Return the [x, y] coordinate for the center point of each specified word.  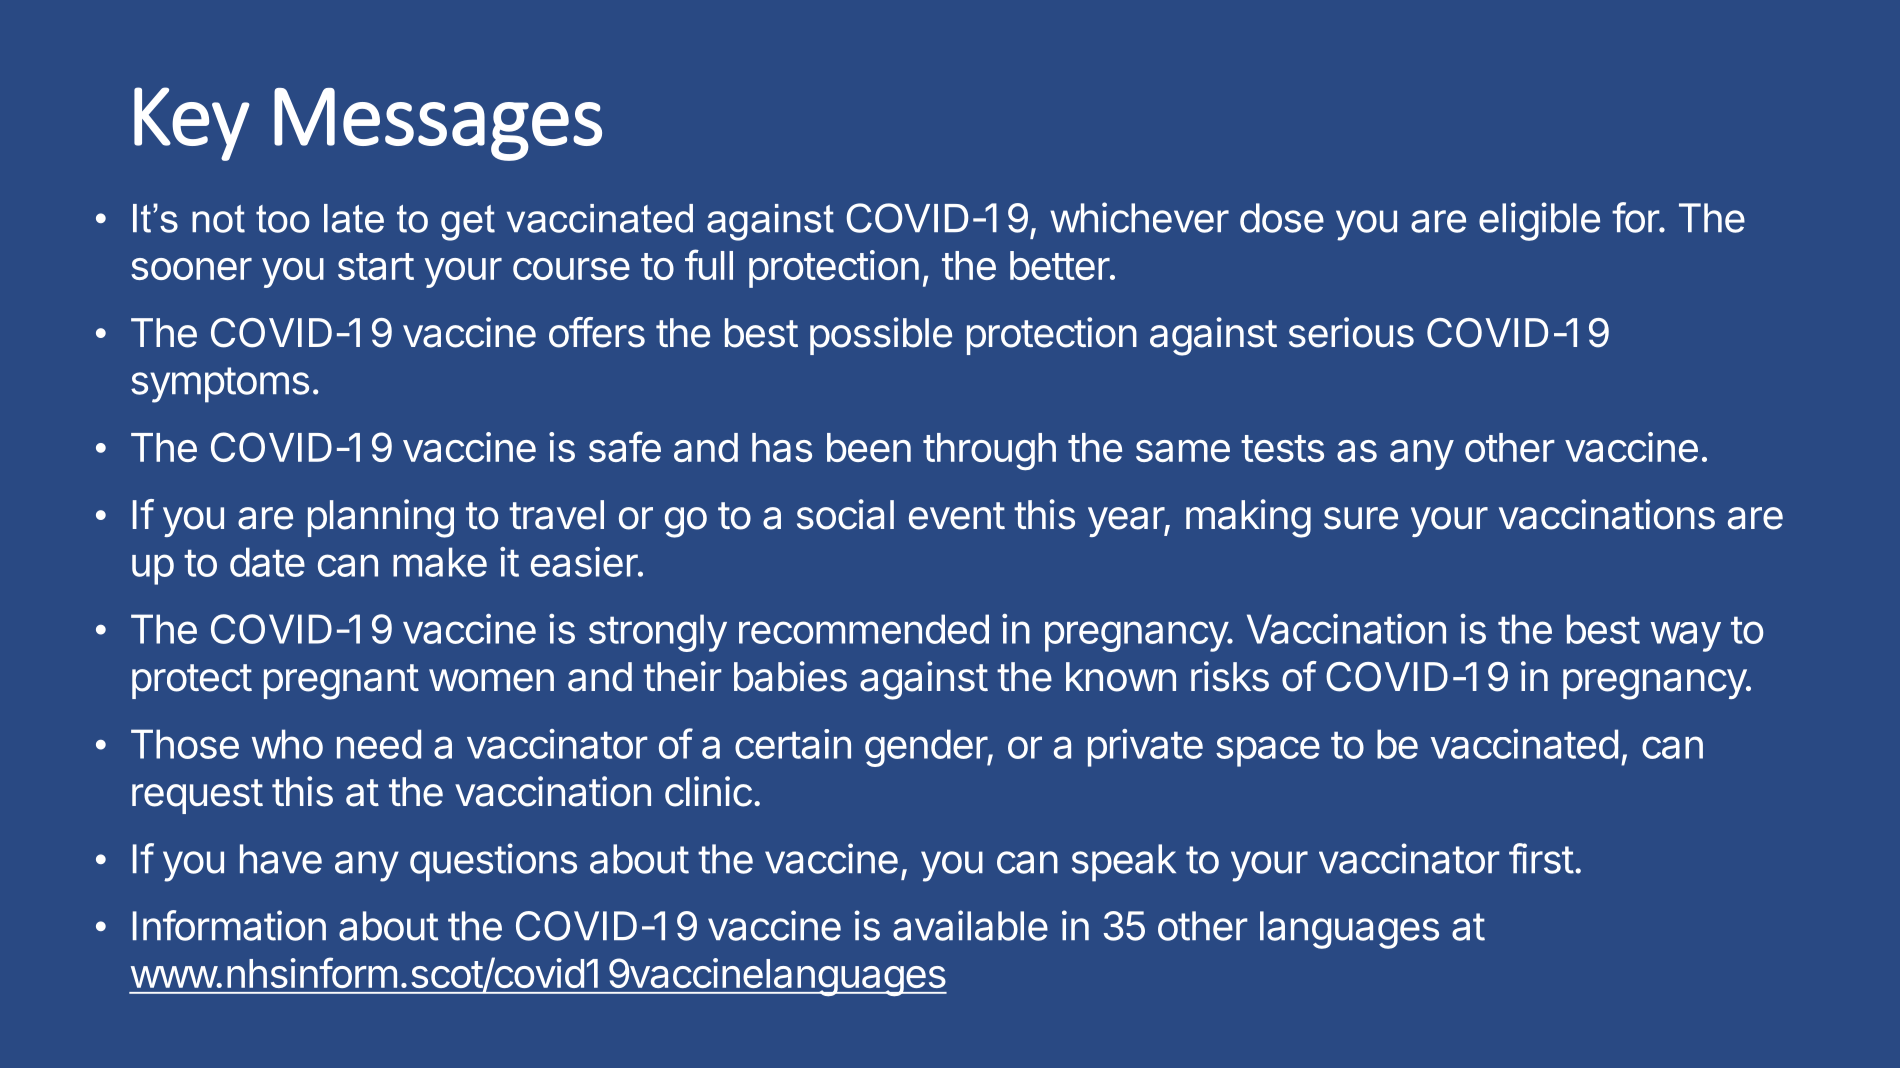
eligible [1539, 221]
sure [1361, 518]
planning [381, 518]
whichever [1139, 217]
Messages [438, 124]
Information [229, 925]
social [845, 514]
